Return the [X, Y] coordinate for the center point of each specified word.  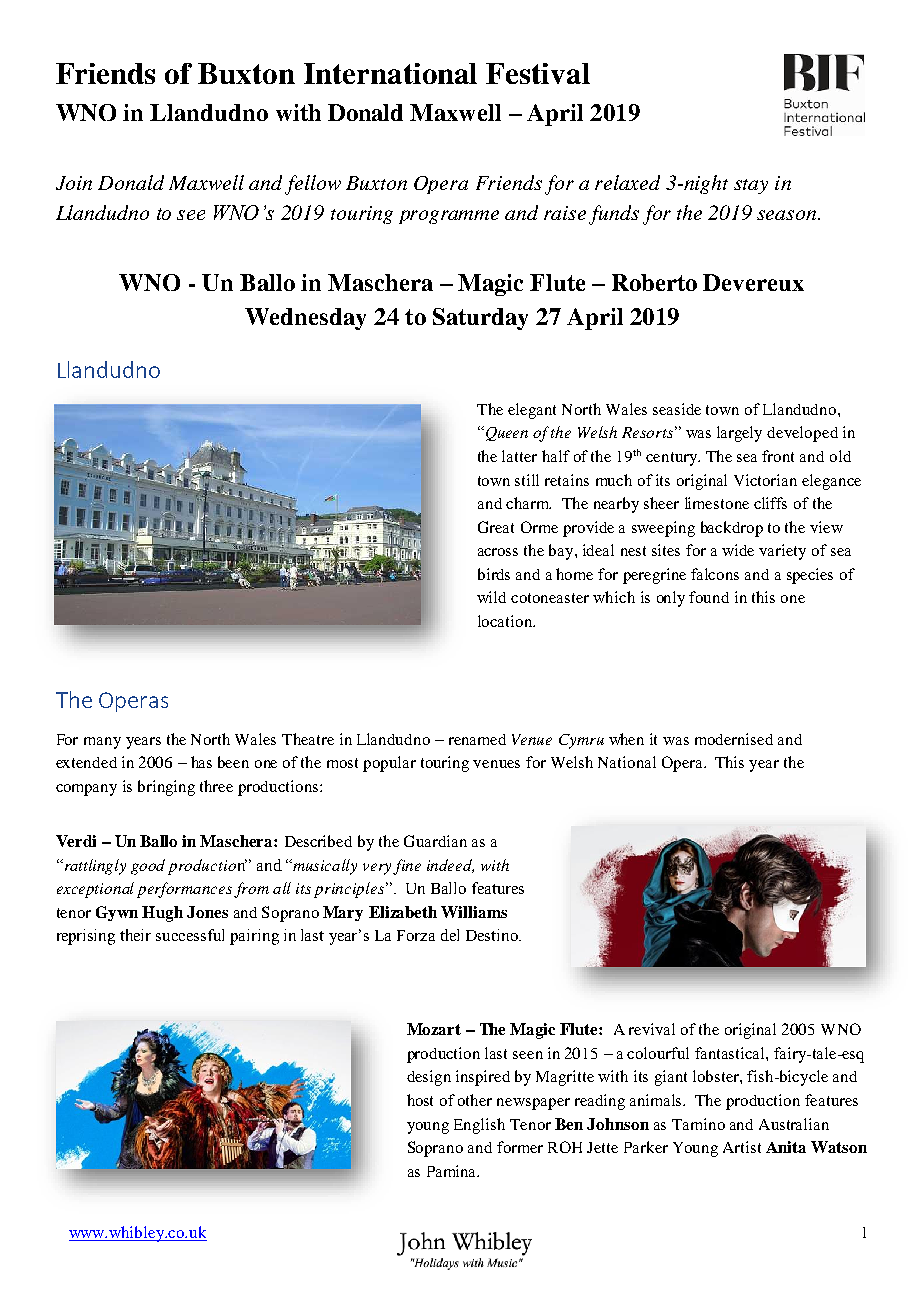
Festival [538, 73]
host [420, 1100]
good [148, 867]
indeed [450, 866]
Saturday [480, 319]
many [102, 743]
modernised [734, 739]
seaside [677, 409]
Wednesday [305, 319]
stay [751, 186]
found [709, 597]
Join [74, 183]
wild [491, 597]
